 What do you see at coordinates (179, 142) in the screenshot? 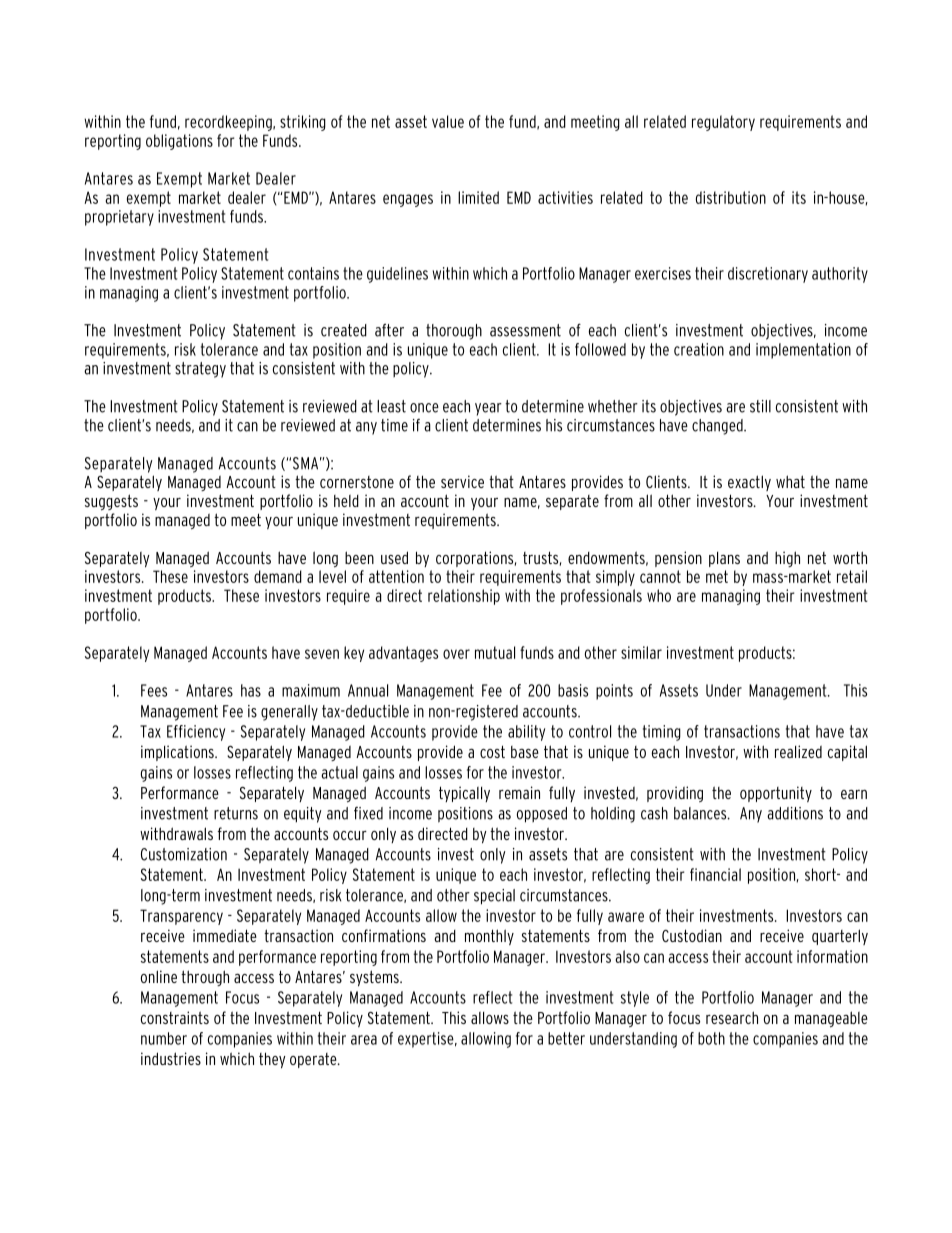
I see `obligations` at bounding box center [179, 142].
